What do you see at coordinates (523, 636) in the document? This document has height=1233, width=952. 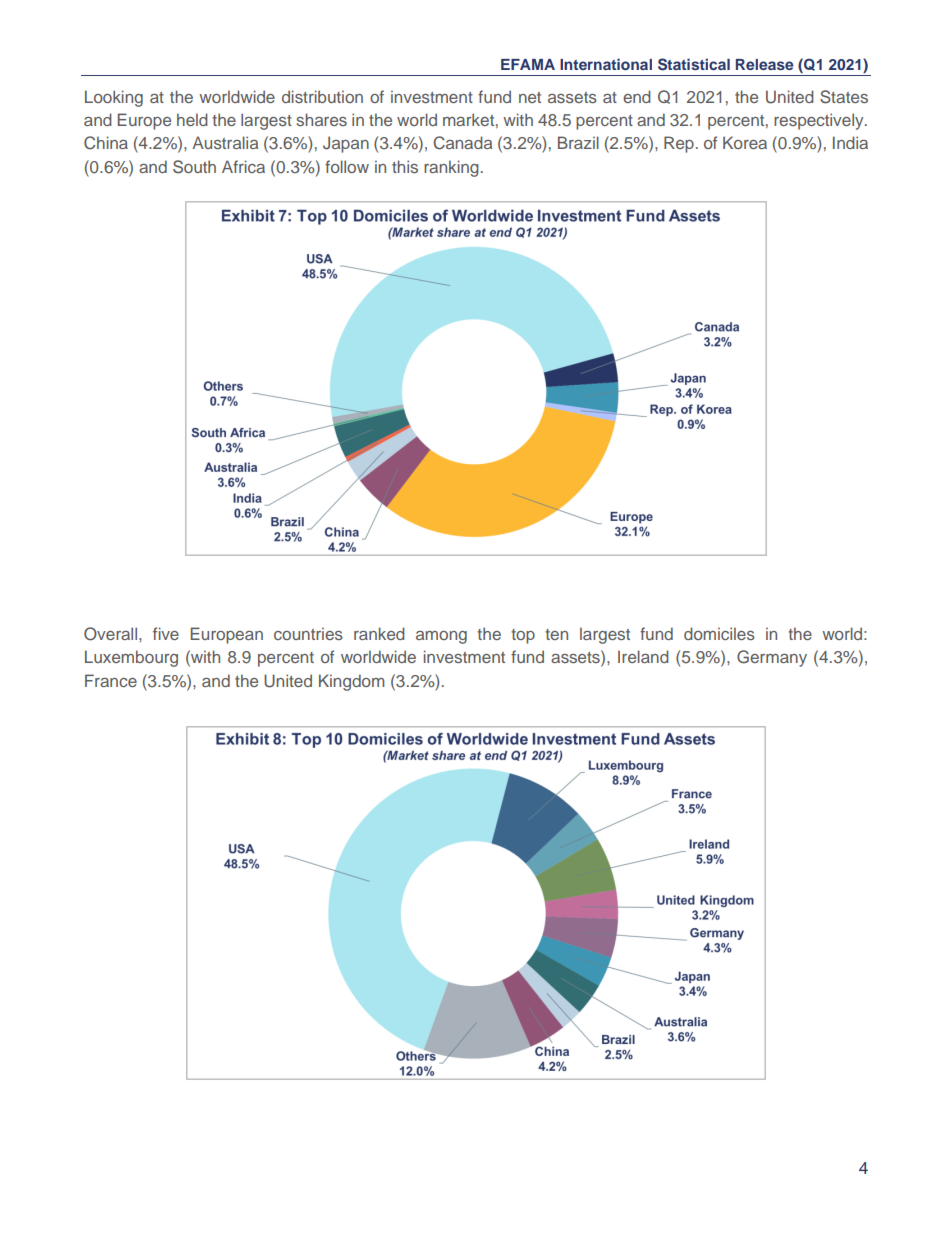 I see `top` at bounding box center [523, 636].
